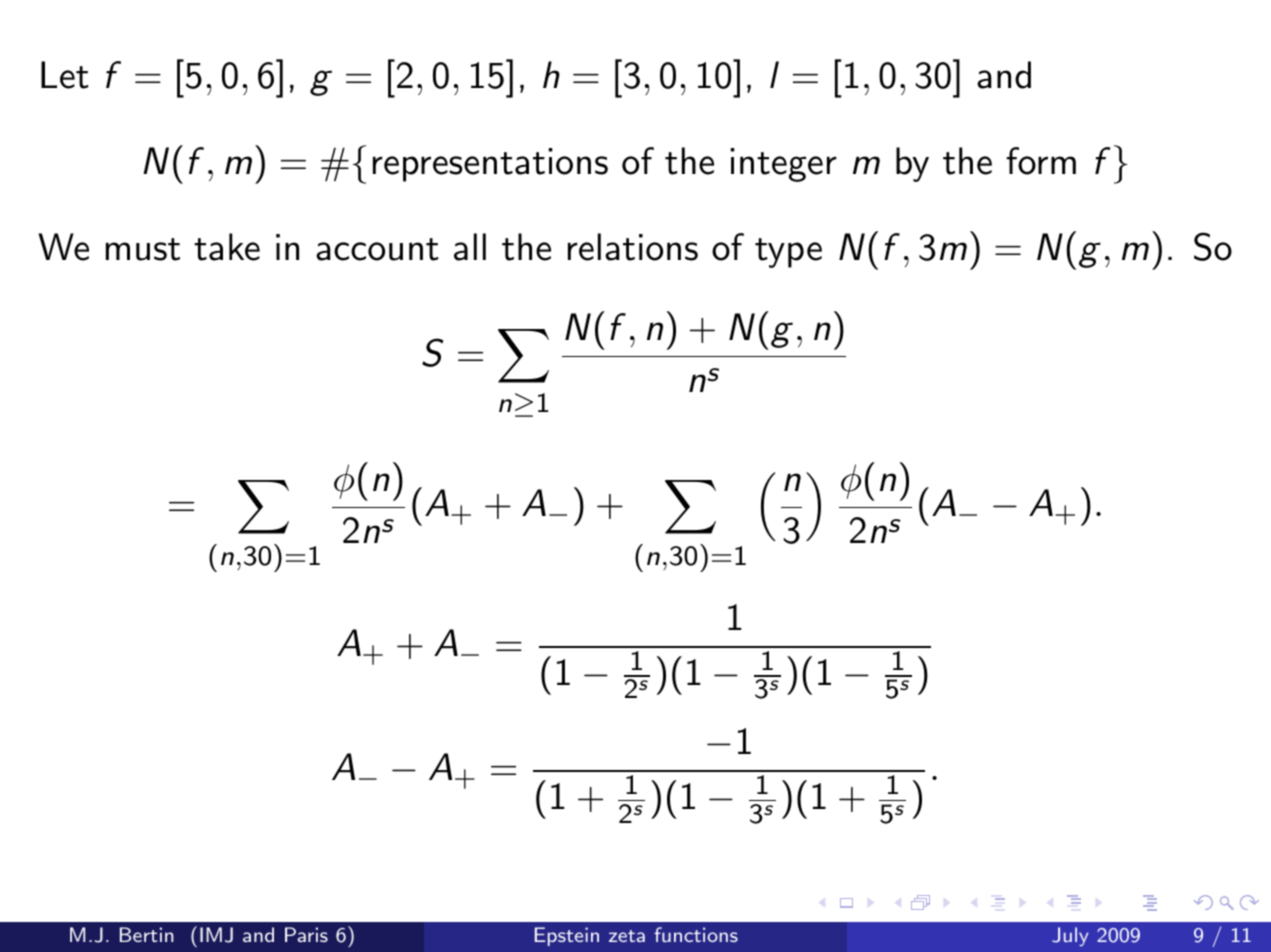 Image resolution: width=1271 pixels, height=952 pixels. Describe the element at coordinates (1041, 161) in the screenshot. I see `form` at that location.
